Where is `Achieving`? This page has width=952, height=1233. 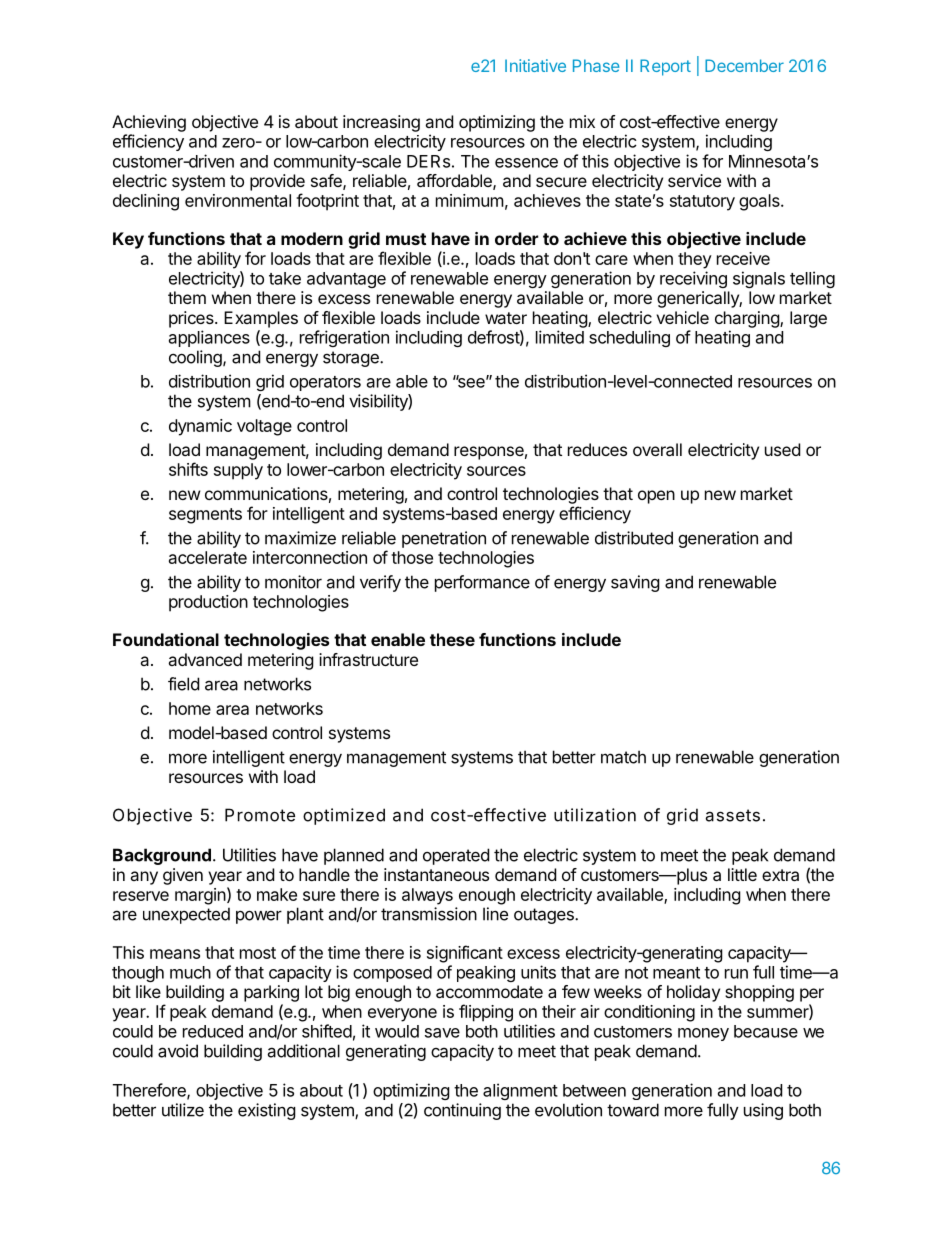 Achieving is located at coordinates (149, 123).
